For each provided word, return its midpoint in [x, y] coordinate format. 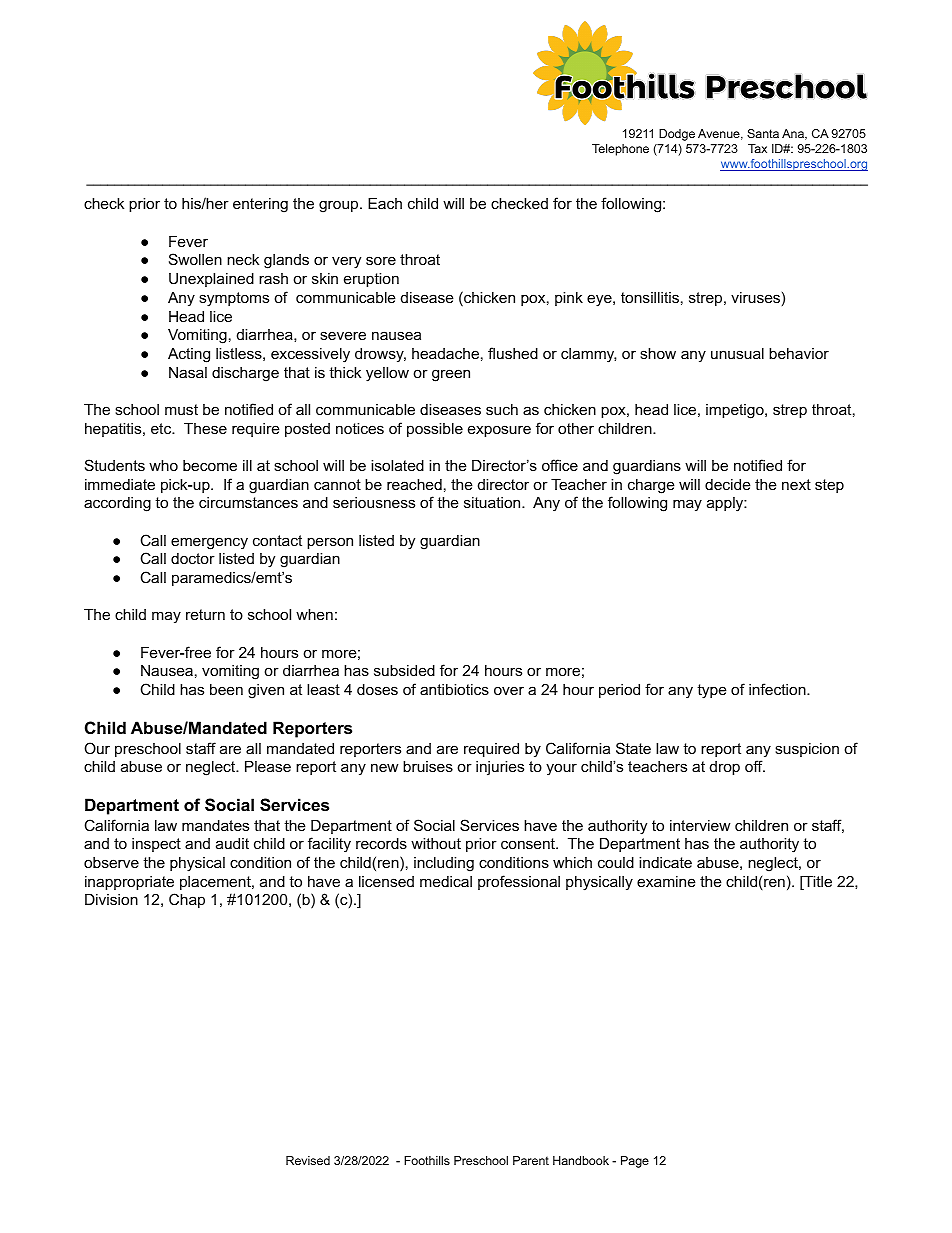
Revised [308, 1160]
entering [260, 205]
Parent [531, 1160]
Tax [757, 148]
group [340, 206]
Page [635, 1162]
